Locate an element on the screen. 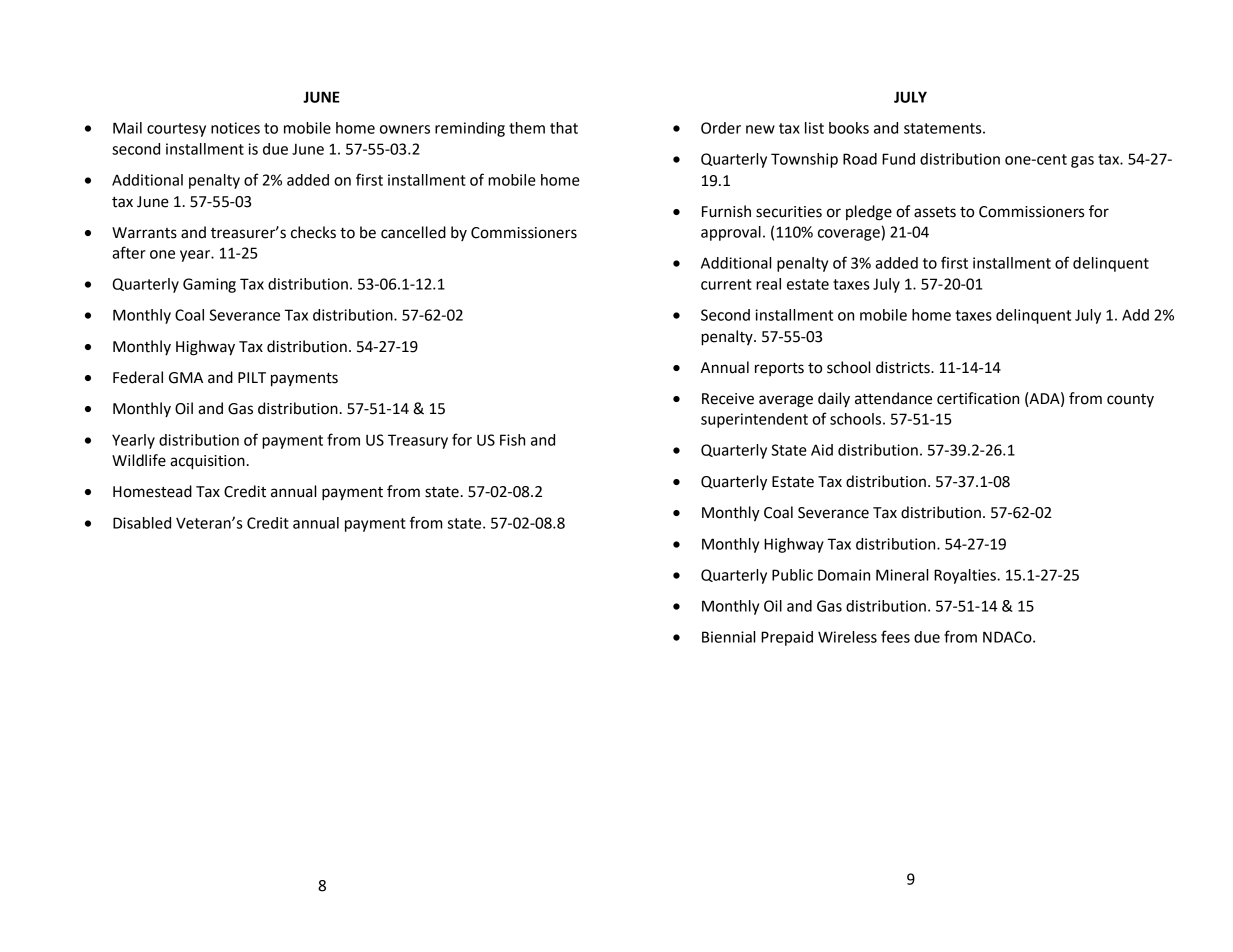 The image size is (1233, 952). notices is located at coordinates (235, 128).
